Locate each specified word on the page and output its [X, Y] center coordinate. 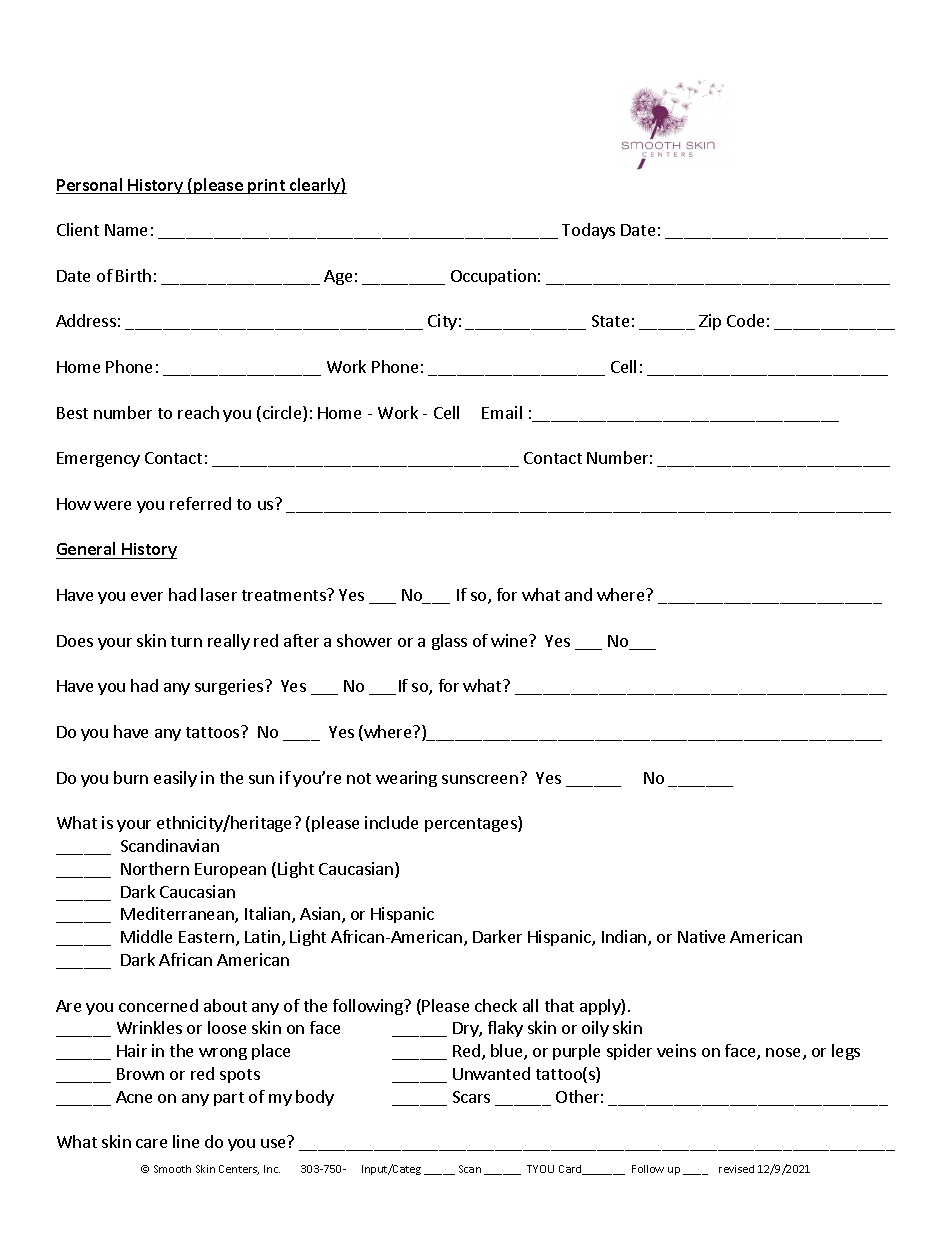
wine [510, 640]
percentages [472, 824]
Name [126, 230]
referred [200, 503]
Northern [155, 868]
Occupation [493, 277]
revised [736, 1169]
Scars [471, 1097]
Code [745, 320]
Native [701, 936]
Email [502, 412]
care [151, 1143]
